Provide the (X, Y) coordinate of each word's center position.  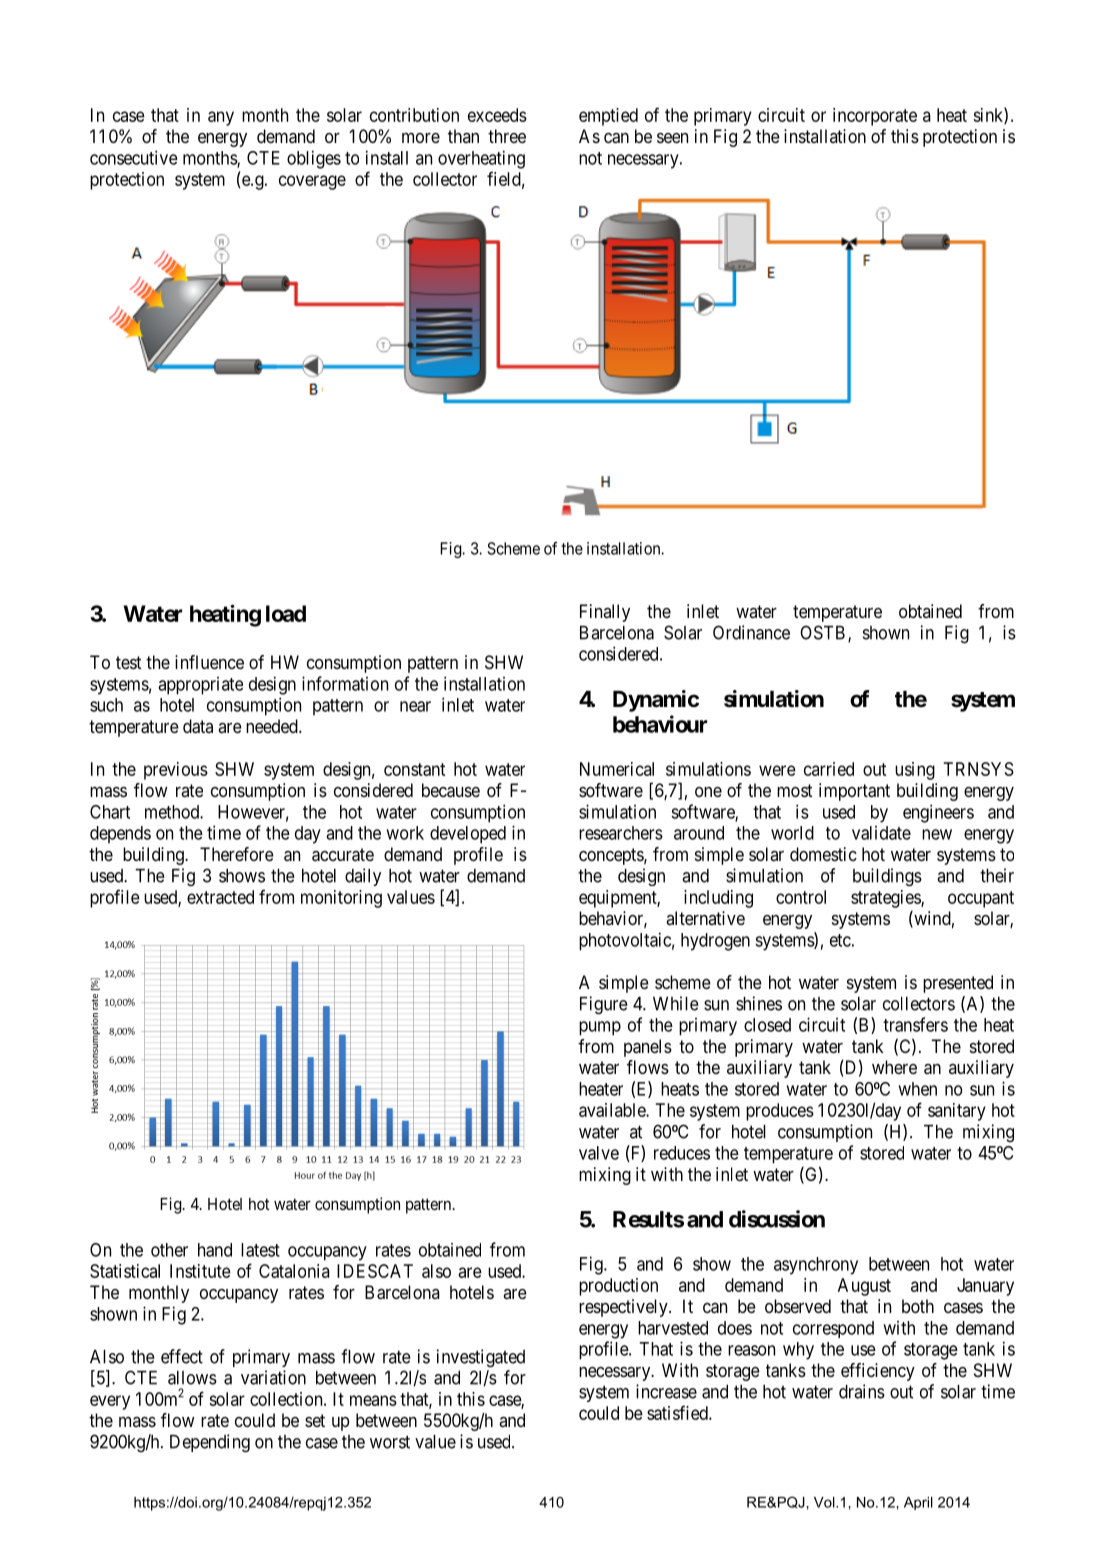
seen (672, 138)
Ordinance (751, 632)
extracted (220, 897)
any (221, 118)
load (286, 613)
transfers (915, 1024)
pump (600, 1028)
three (507, 136)
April (918, 1503)
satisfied (678, 1412)
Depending (210, 1443)
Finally (605, 613)
